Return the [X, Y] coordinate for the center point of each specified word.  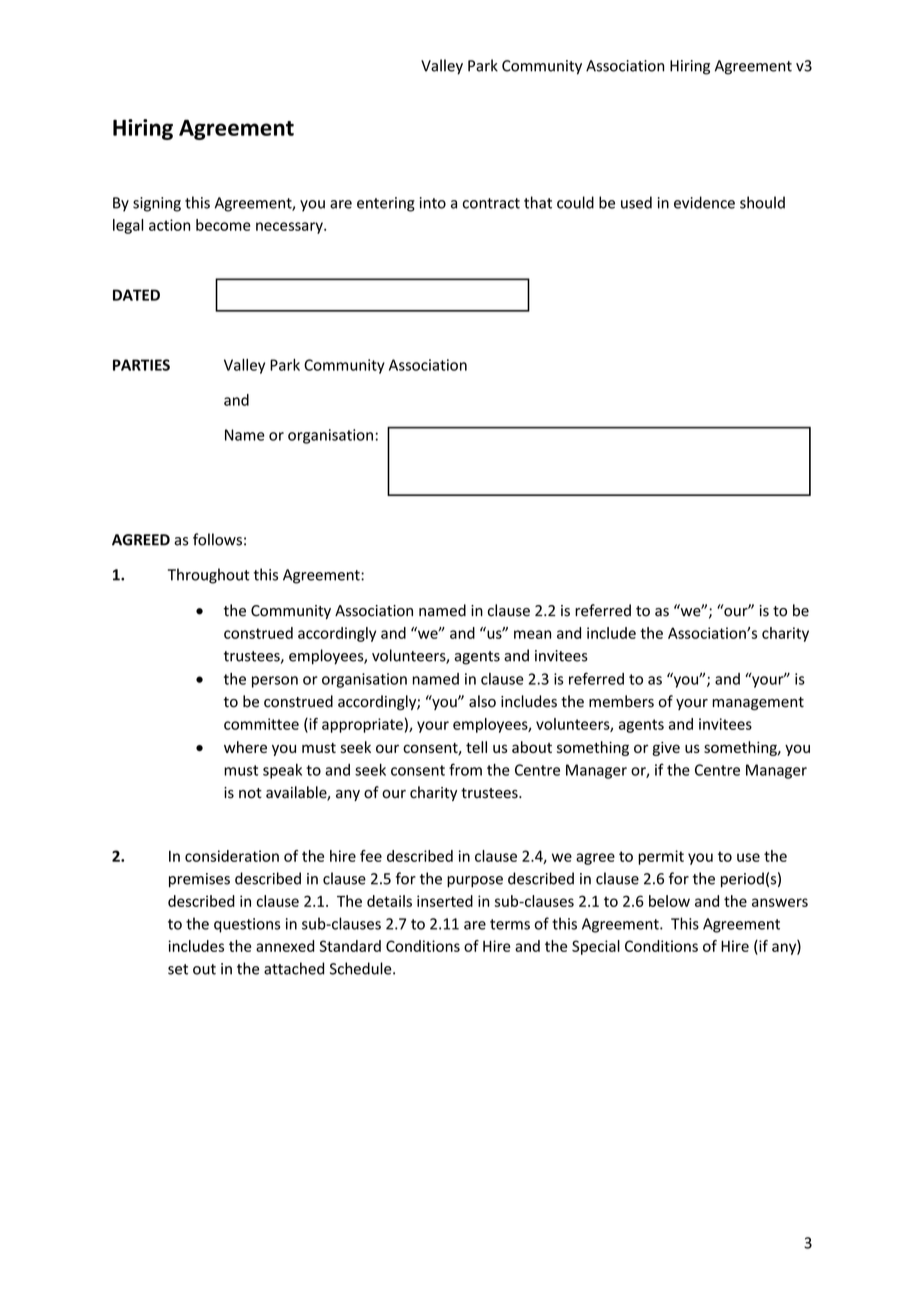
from [465, 769]
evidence [704, 202]
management [758, 703]
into [433, 203]
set [178, 969]
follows [217, 539]
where [245, 747]
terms [510, 924]
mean [532, 634]
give [666, 749]
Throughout [208, 576]
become [223, 225]
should [762, 202]
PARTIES [141, 365]
